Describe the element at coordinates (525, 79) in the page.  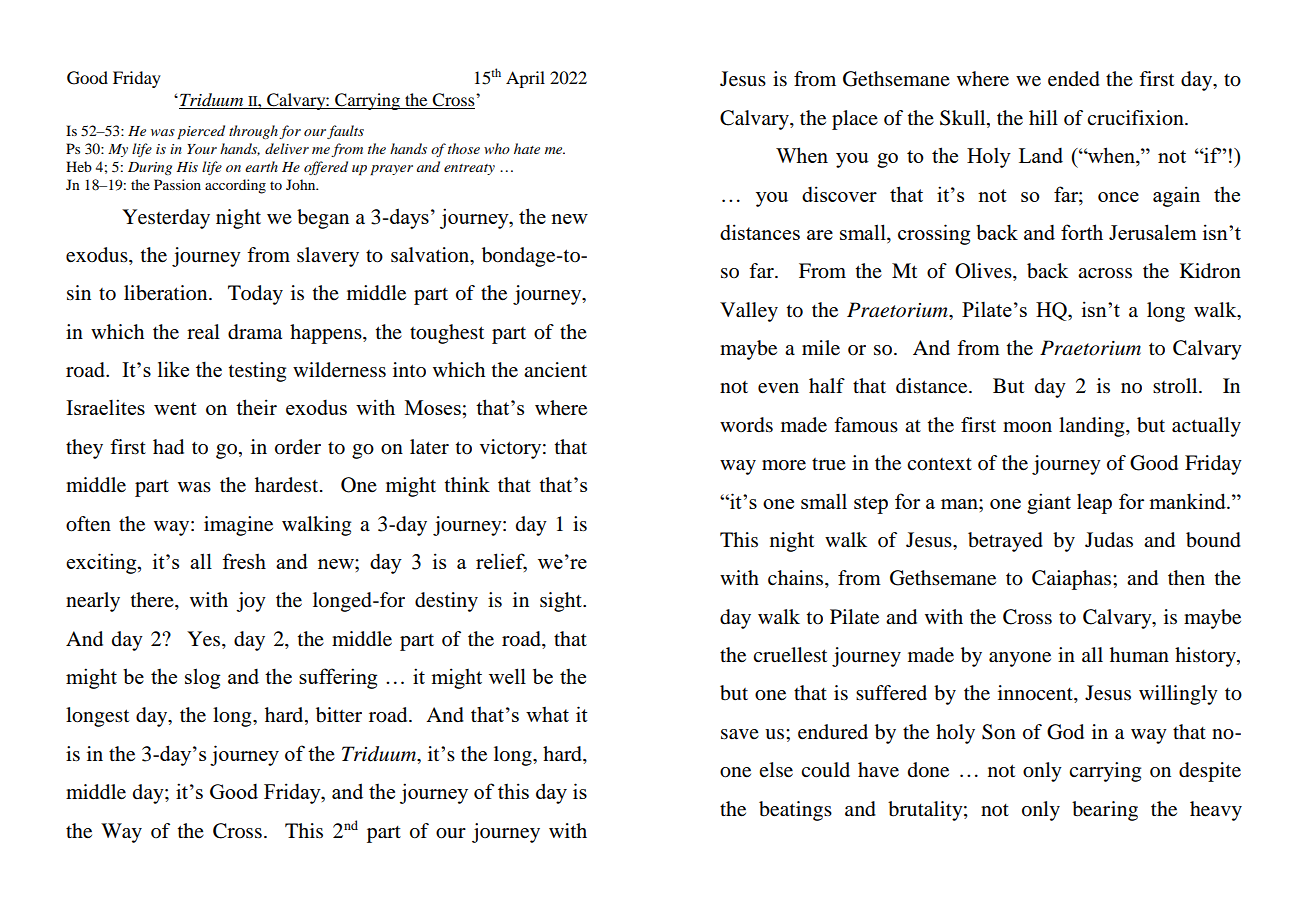
I see `April` at that location.
